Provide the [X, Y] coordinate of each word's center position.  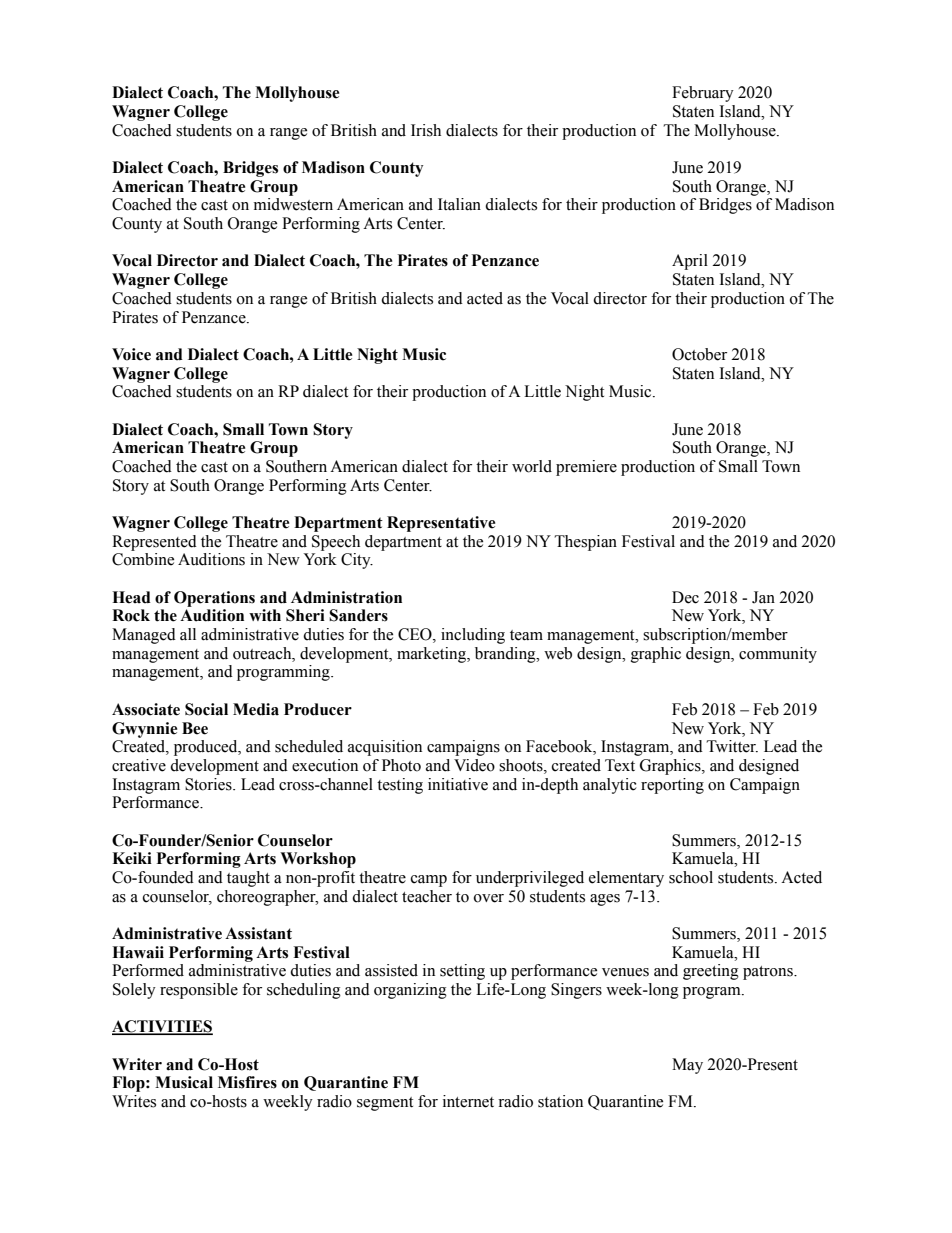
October [699, 354]
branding [506, 655]
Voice [131, 354]
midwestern [293, 204]
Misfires [247, 1082]
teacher [427, 896]
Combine [143, 559]
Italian [459, 204]
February [703, 94]
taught [248, 879]
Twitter [732, 746]
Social [206, 709]
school [691, 877]
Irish [426, 130]
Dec [685, 597]
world [532, 466]
